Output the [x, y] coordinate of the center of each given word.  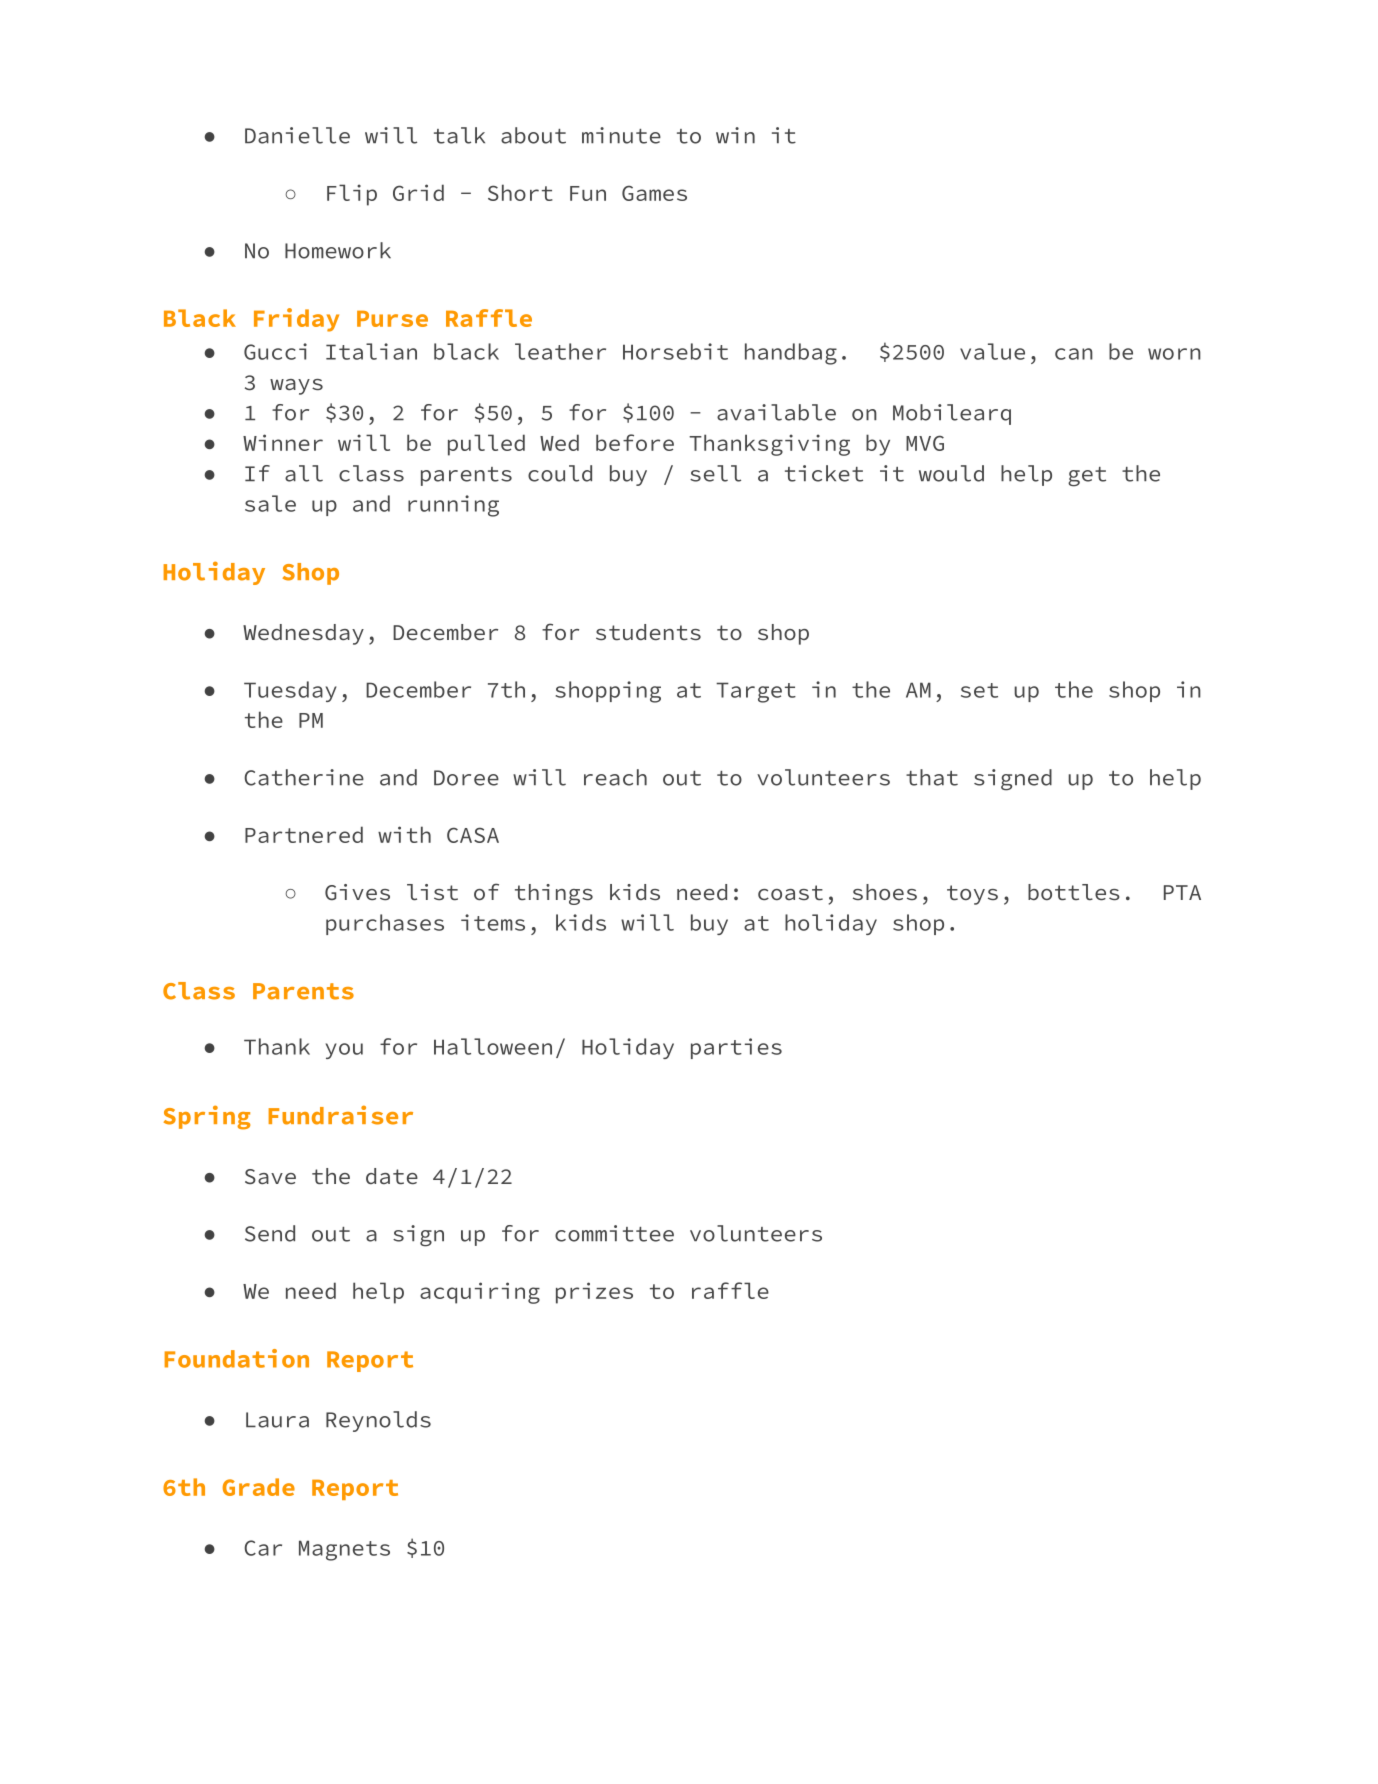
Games [654, 193]
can [1074, 354]
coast [790, 892]
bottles [1074, 892]
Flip [352, 195]
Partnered [304, 834]
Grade [259, 1487]
